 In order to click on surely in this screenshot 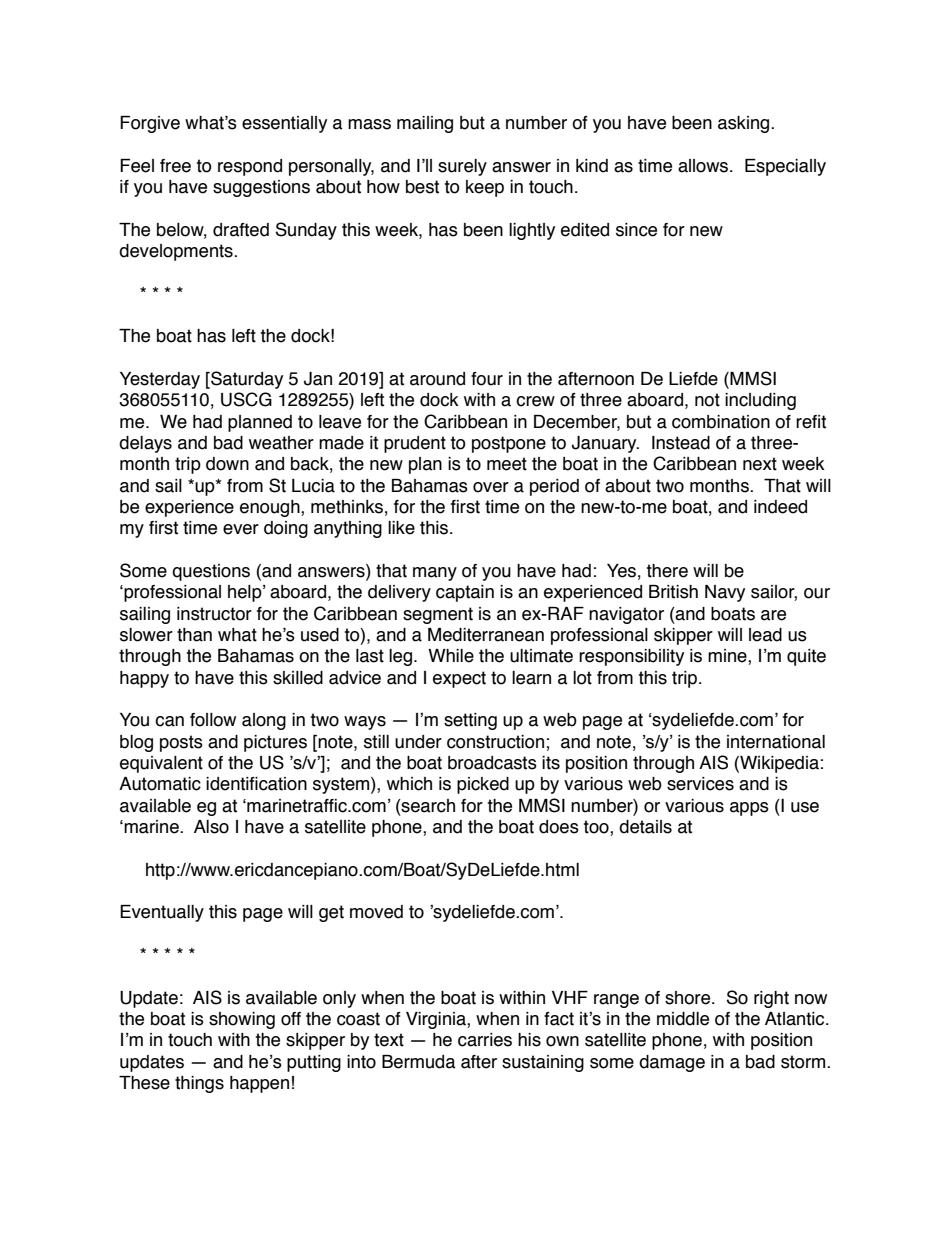, I will do `click(462, 167)`.
